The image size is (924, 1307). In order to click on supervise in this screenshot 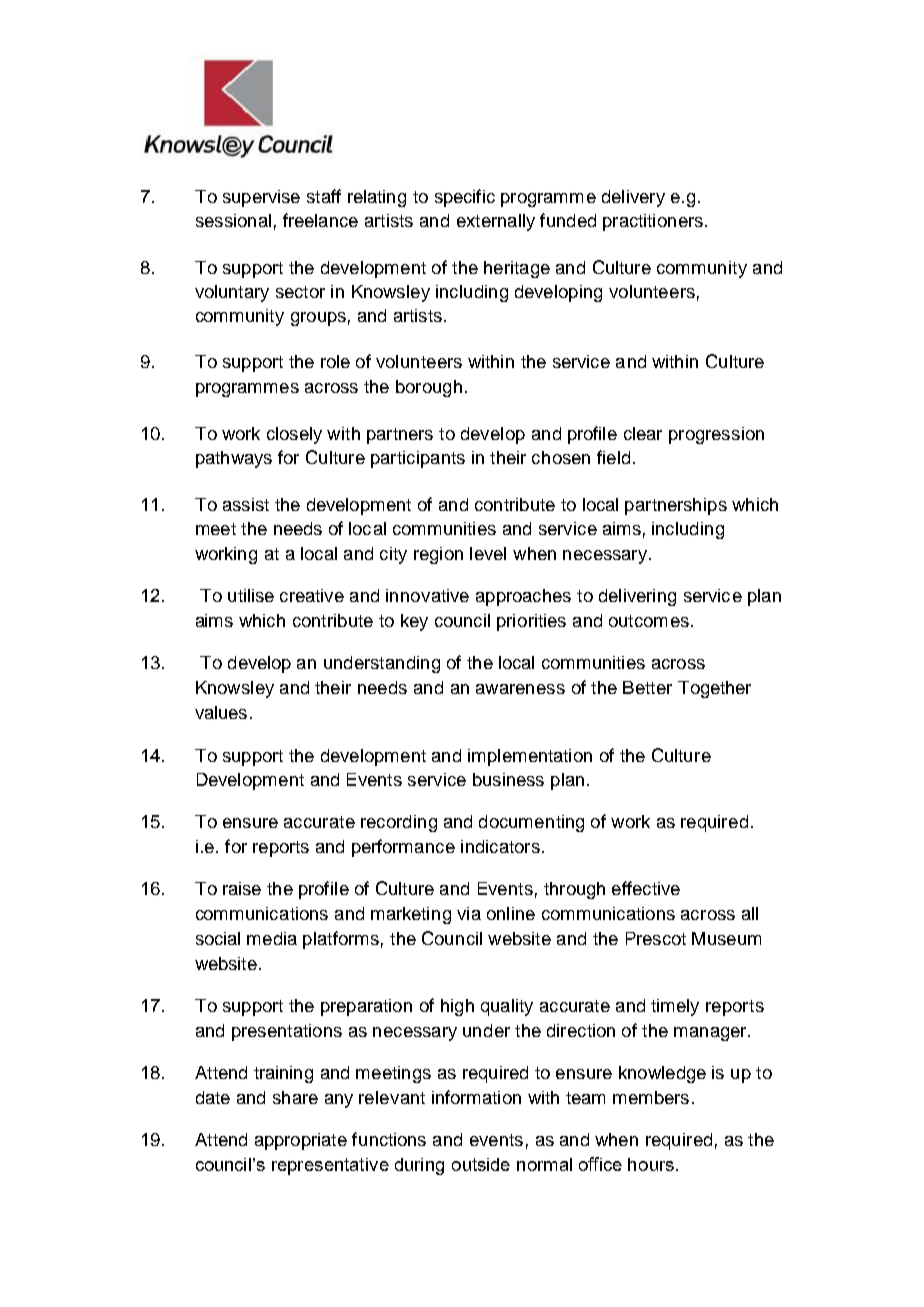, I will do `click(261, 198)`.
